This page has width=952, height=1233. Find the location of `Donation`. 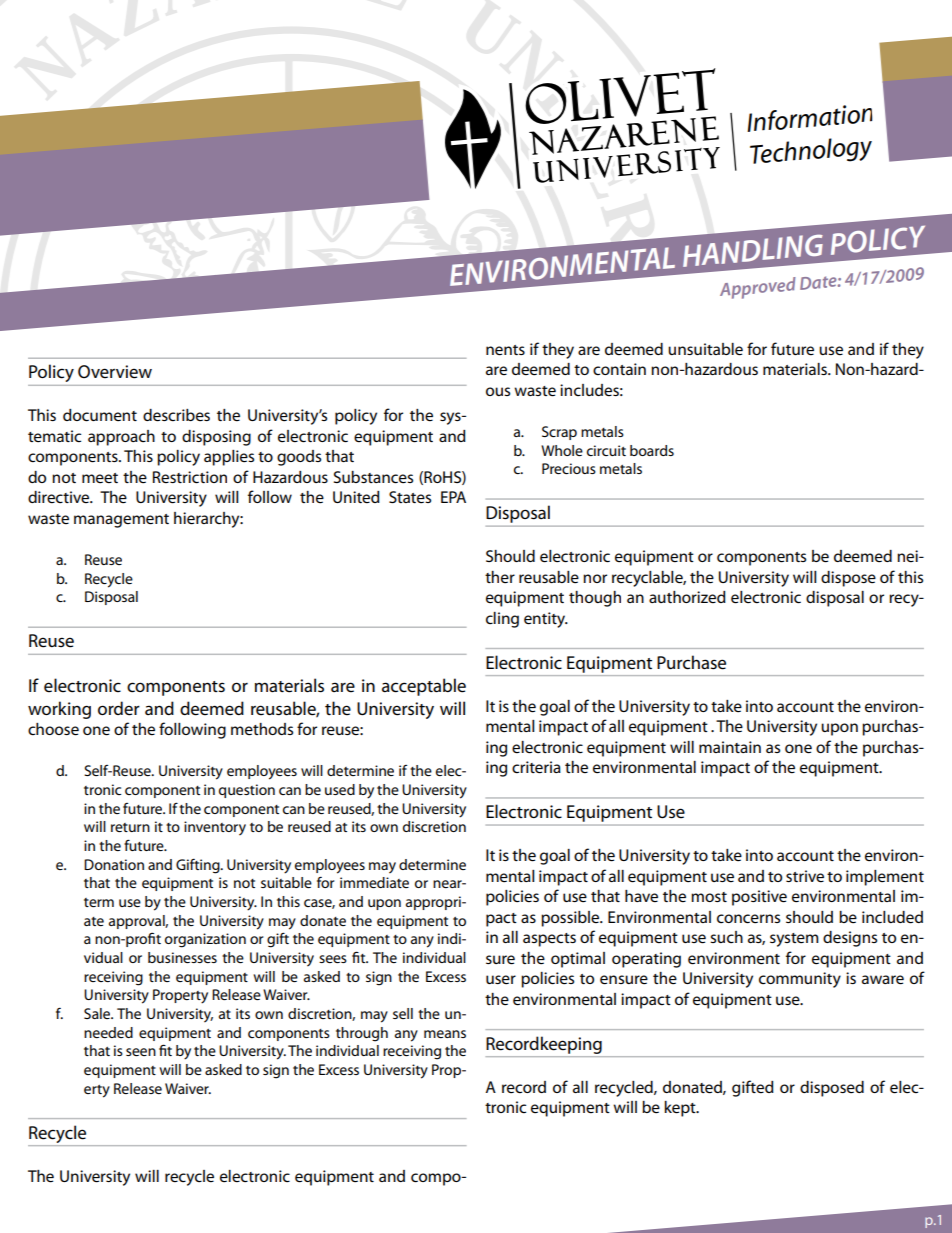

Donation is located at coordinates (114, 864).
